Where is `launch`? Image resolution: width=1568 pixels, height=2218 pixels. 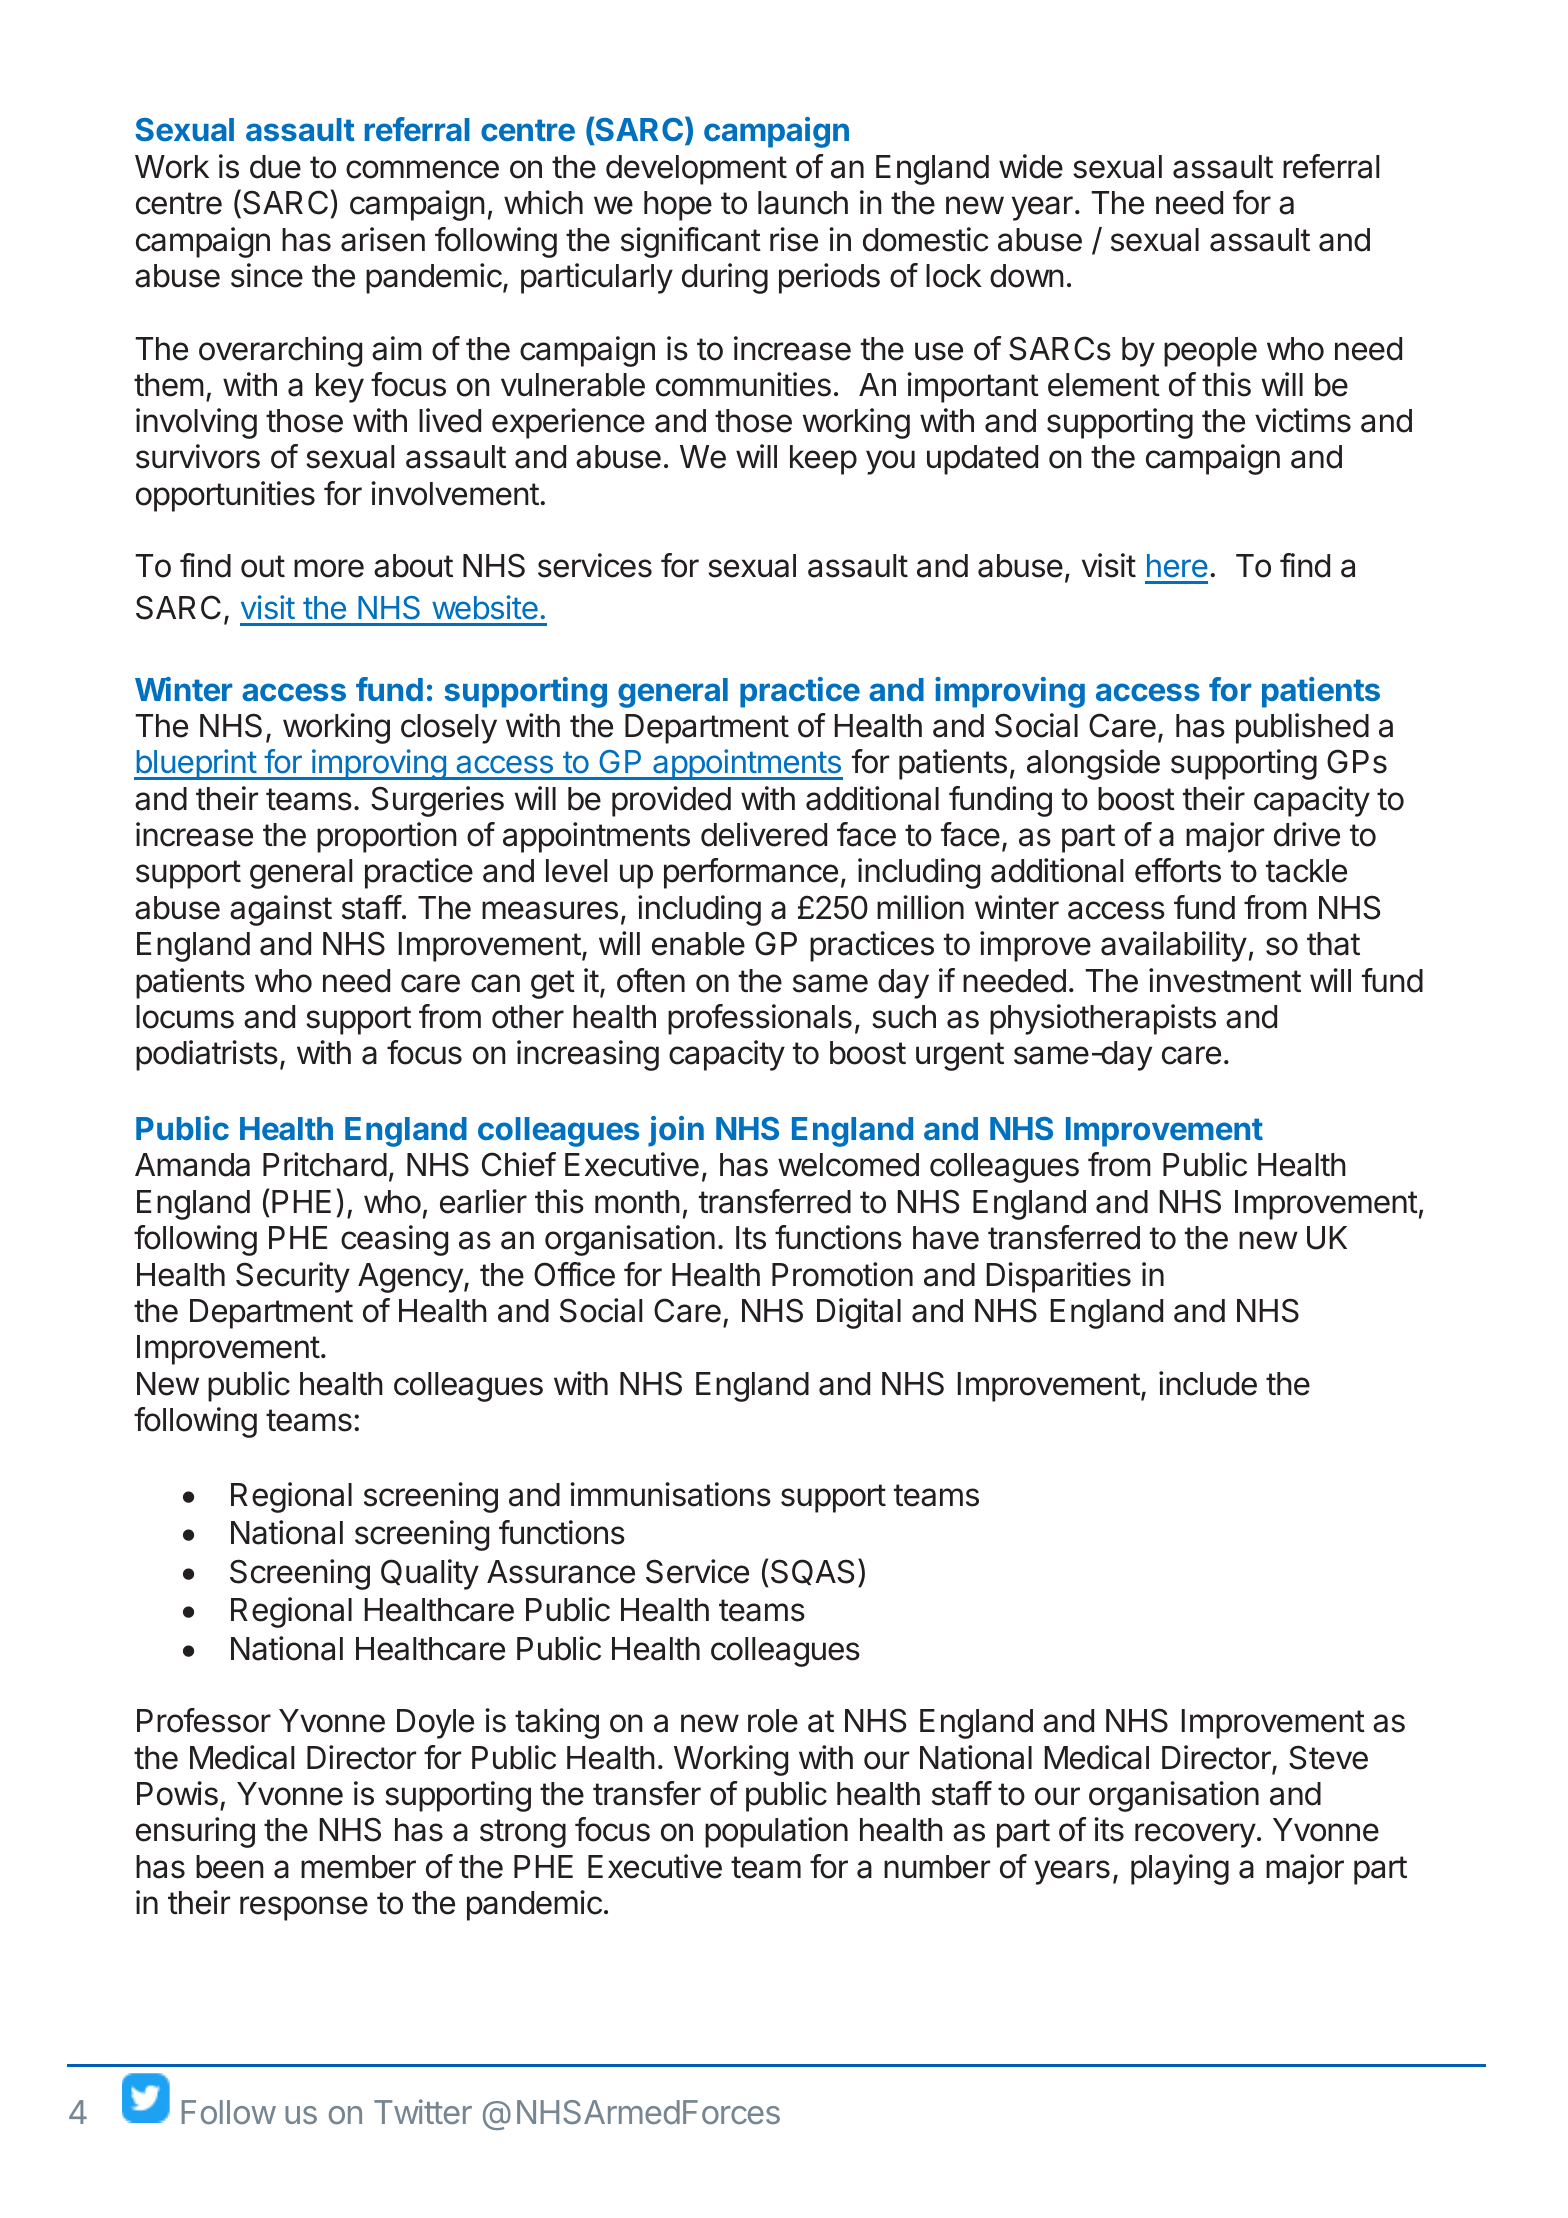 launch is located at coordinates (803, 203).
